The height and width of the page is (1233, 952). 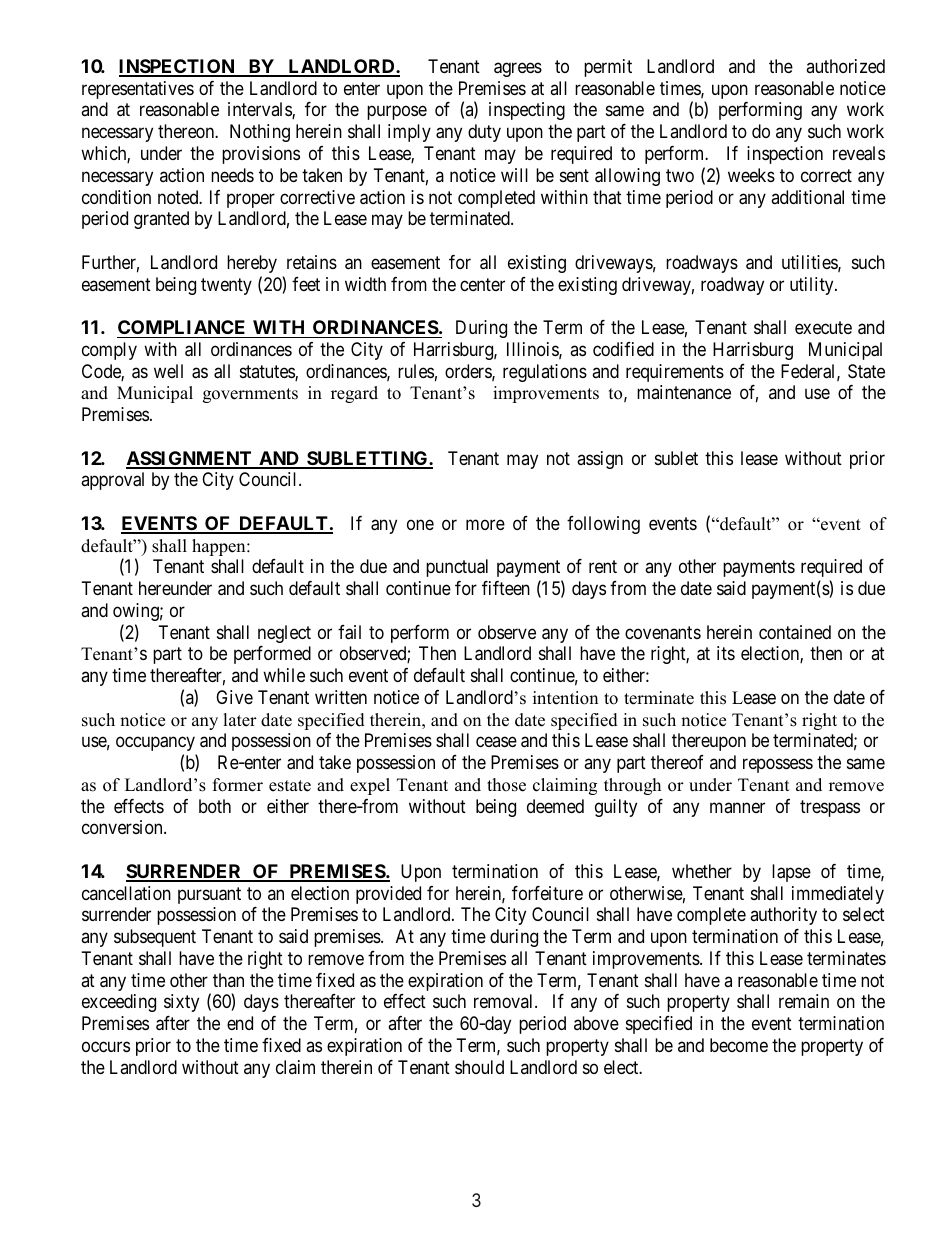 What do you see at coordinates (181, 1003) in the page?
I see `sixty` at bounding box center [181, 1003].
